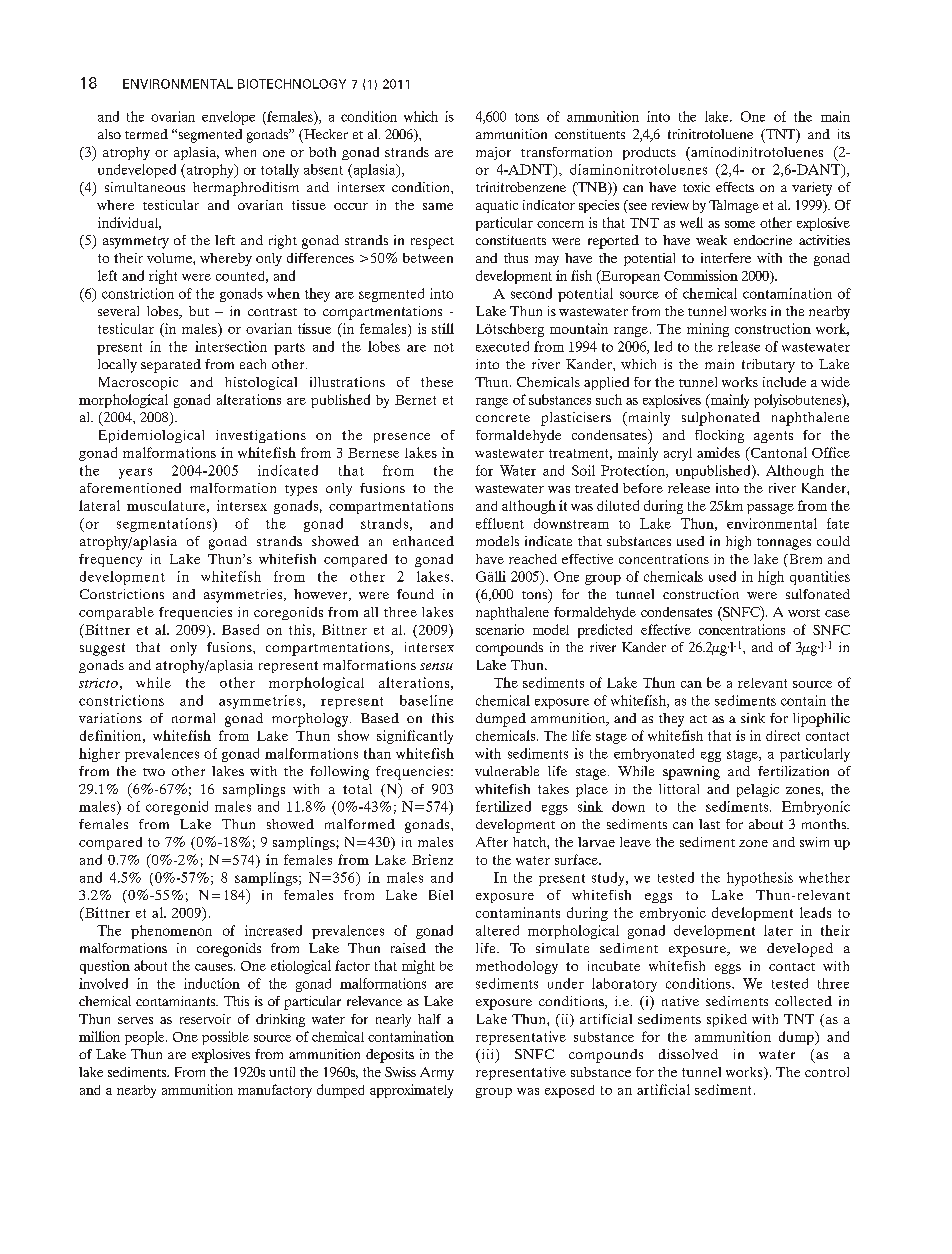 The width and height of the image is (952, 1254). I want to click on major, so click(493, 153).
